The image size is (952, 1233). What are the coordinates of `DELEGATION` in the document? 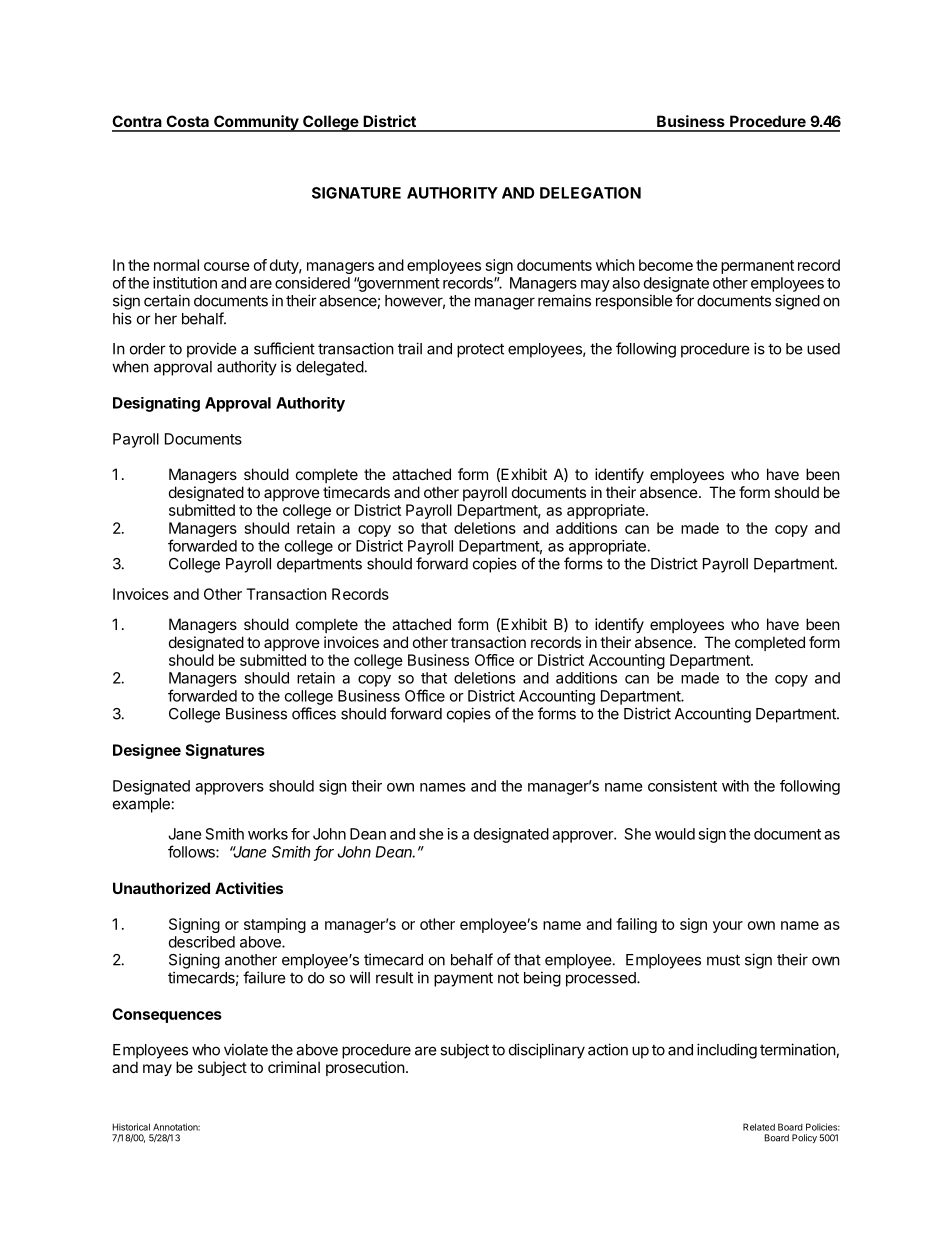 It's located at (590, 193).
